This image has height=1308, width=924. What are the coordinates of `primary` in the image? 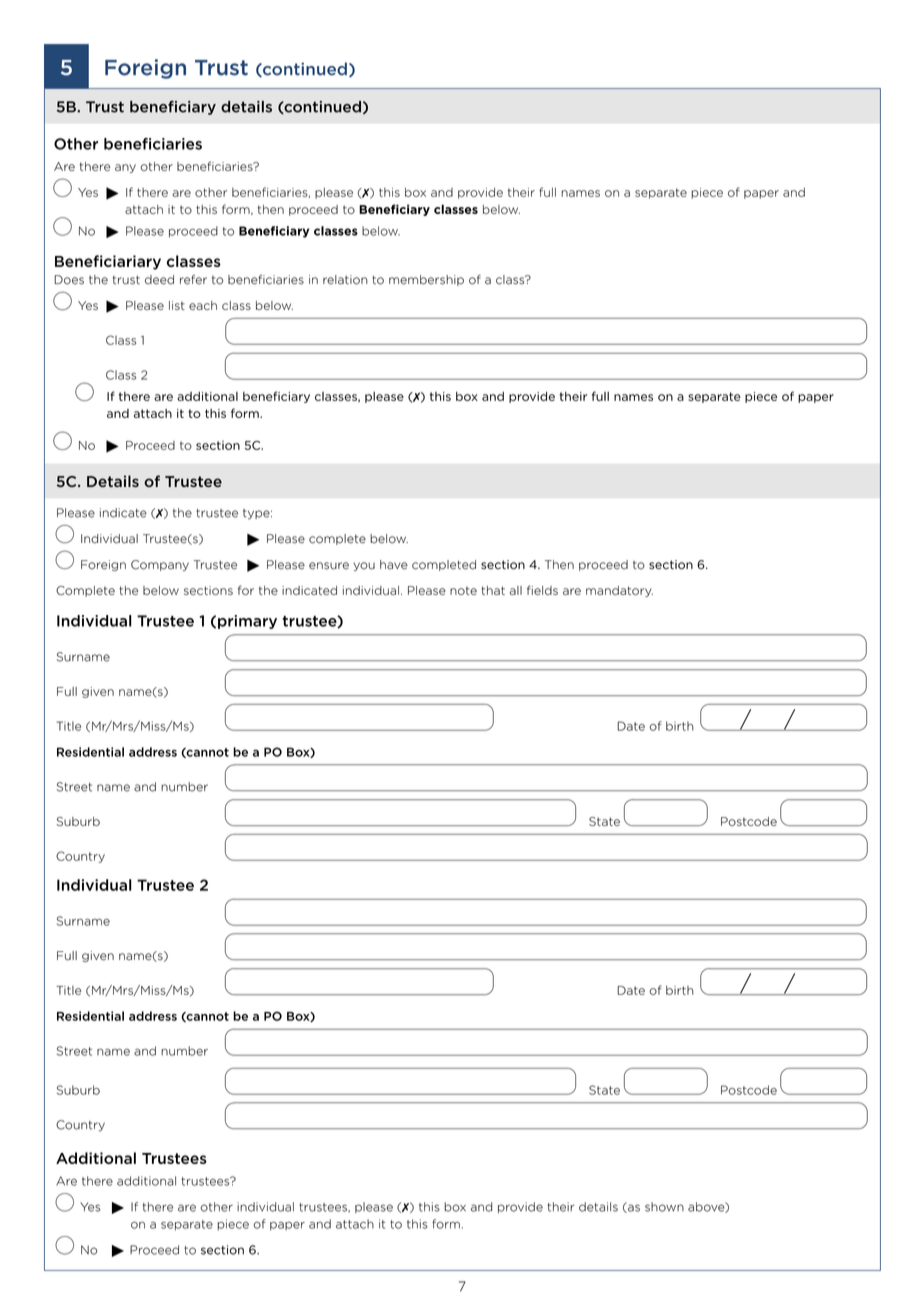 It's located at (247, 622).
